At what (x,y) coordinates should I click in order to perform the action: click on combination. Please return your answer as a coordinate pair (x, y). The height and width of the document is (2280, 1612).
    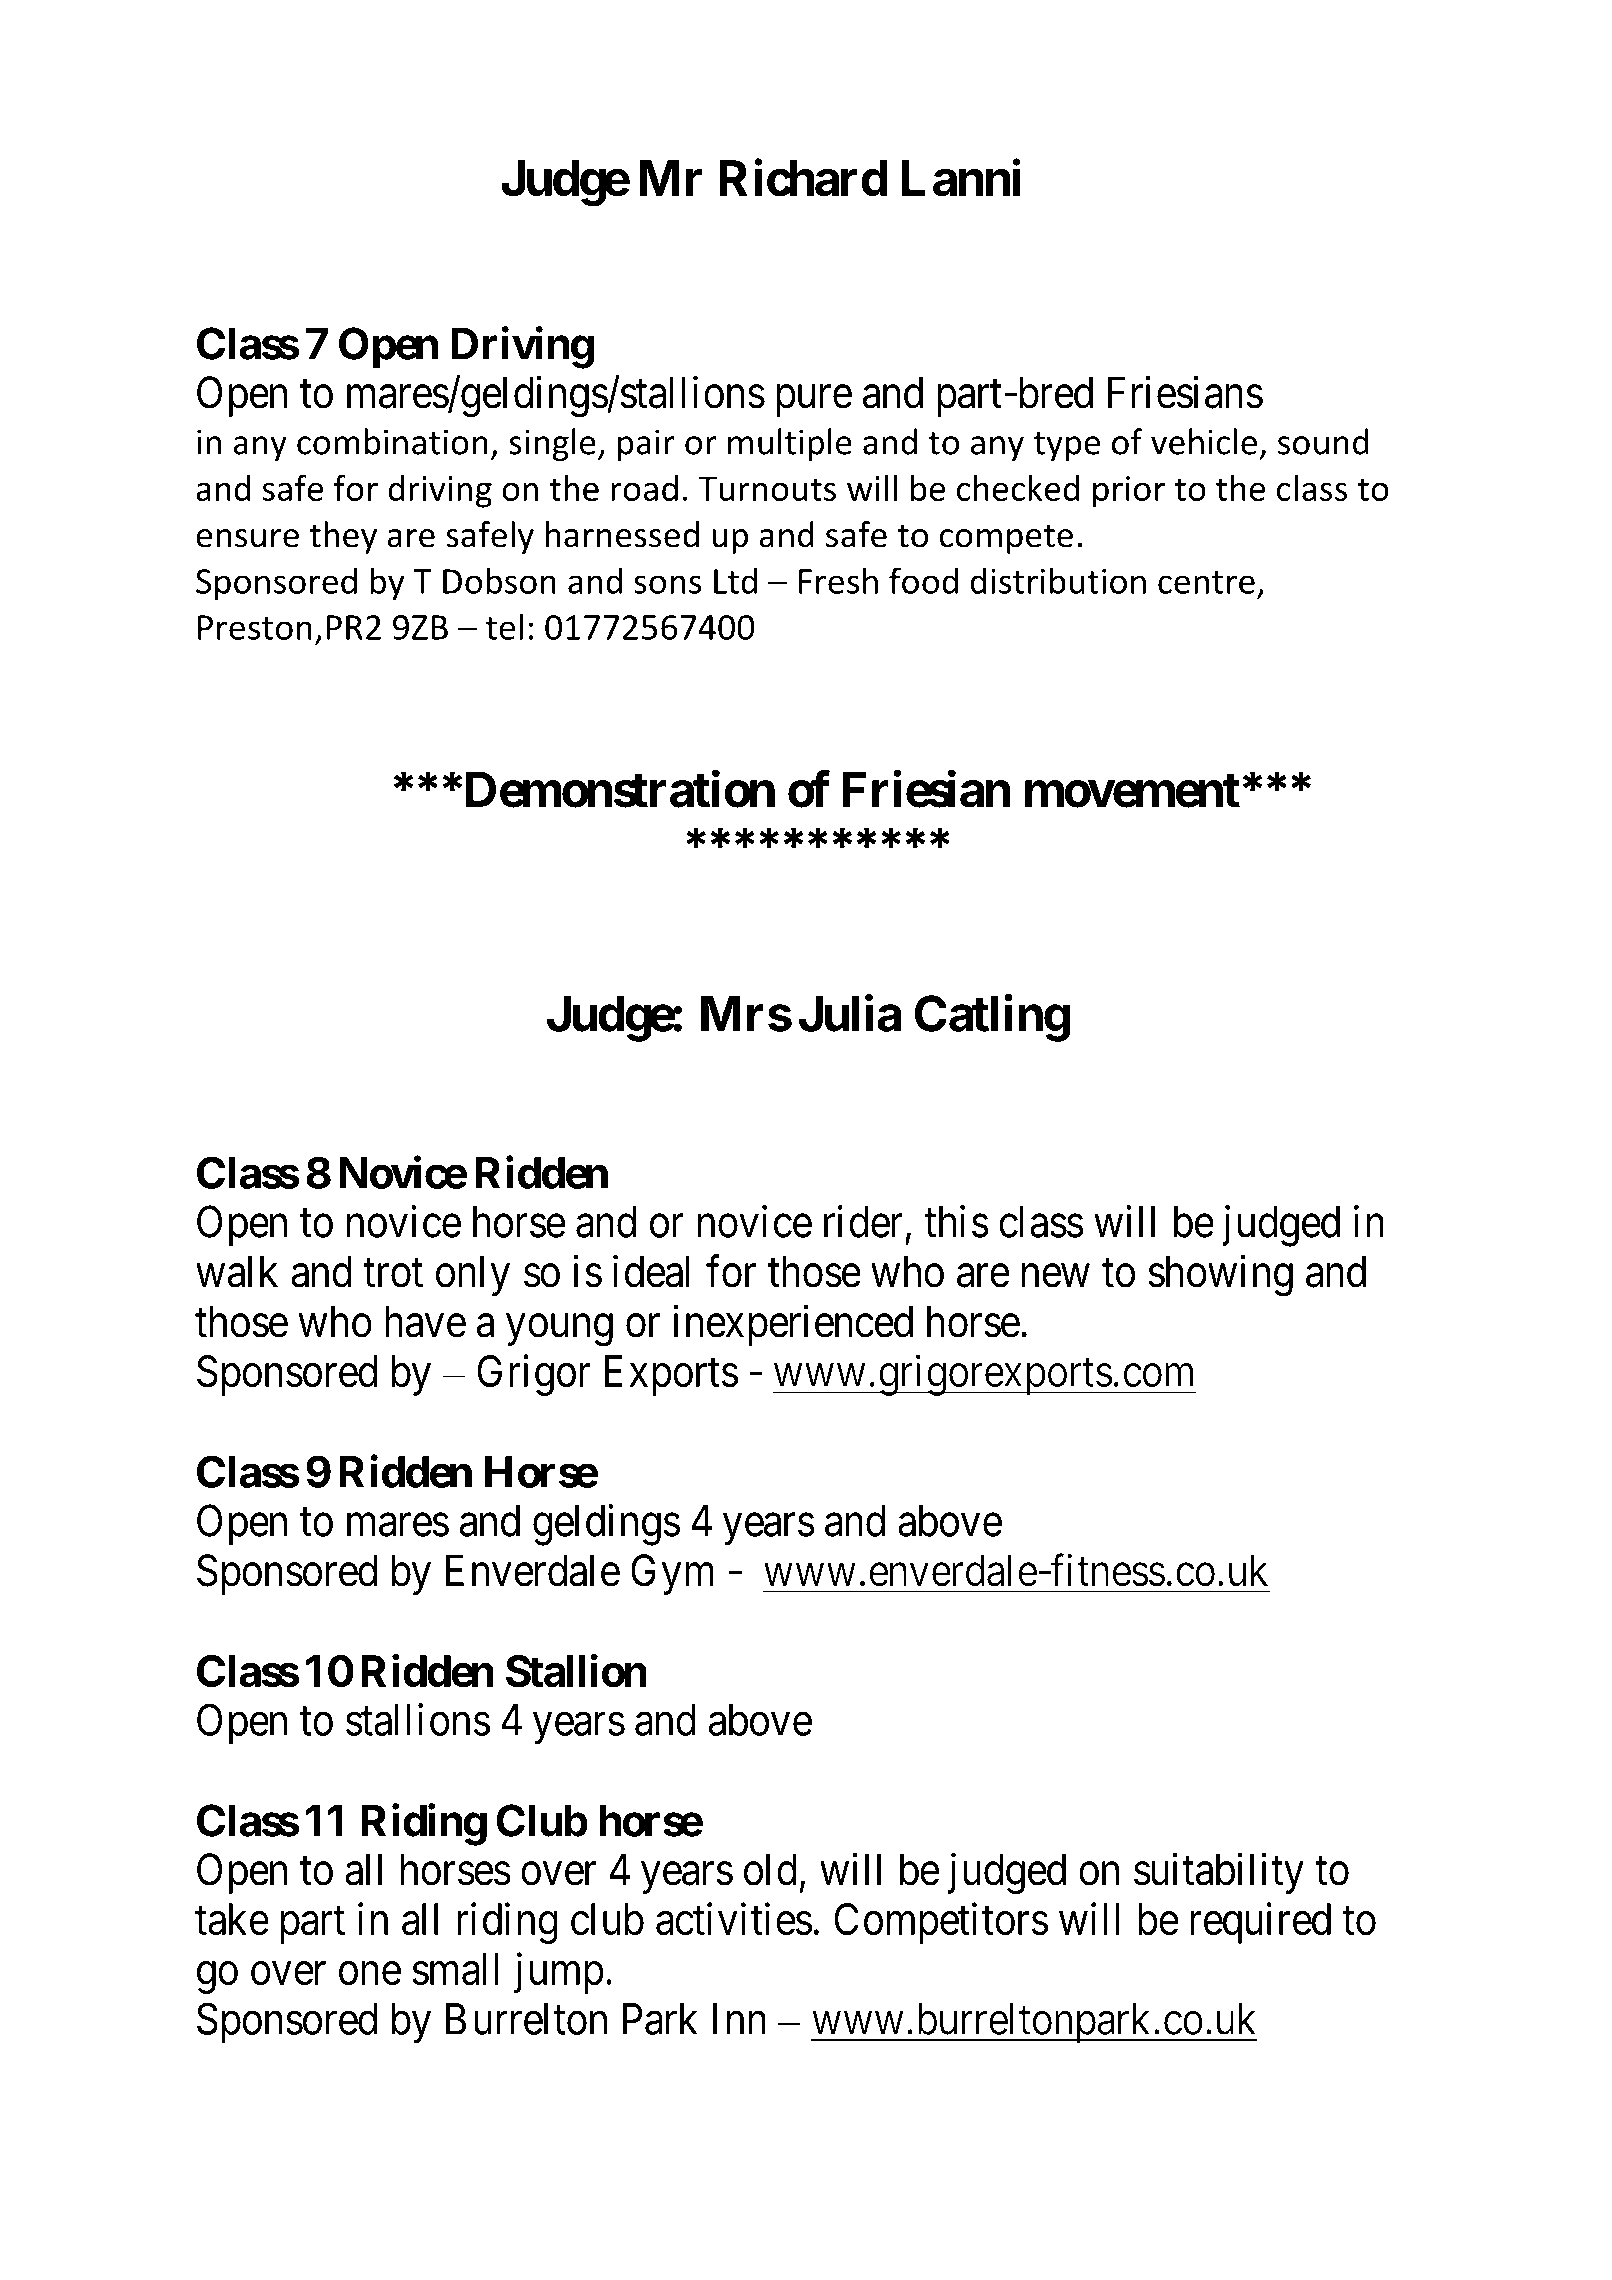
    Looking at the image, I should click on (392, 441).
